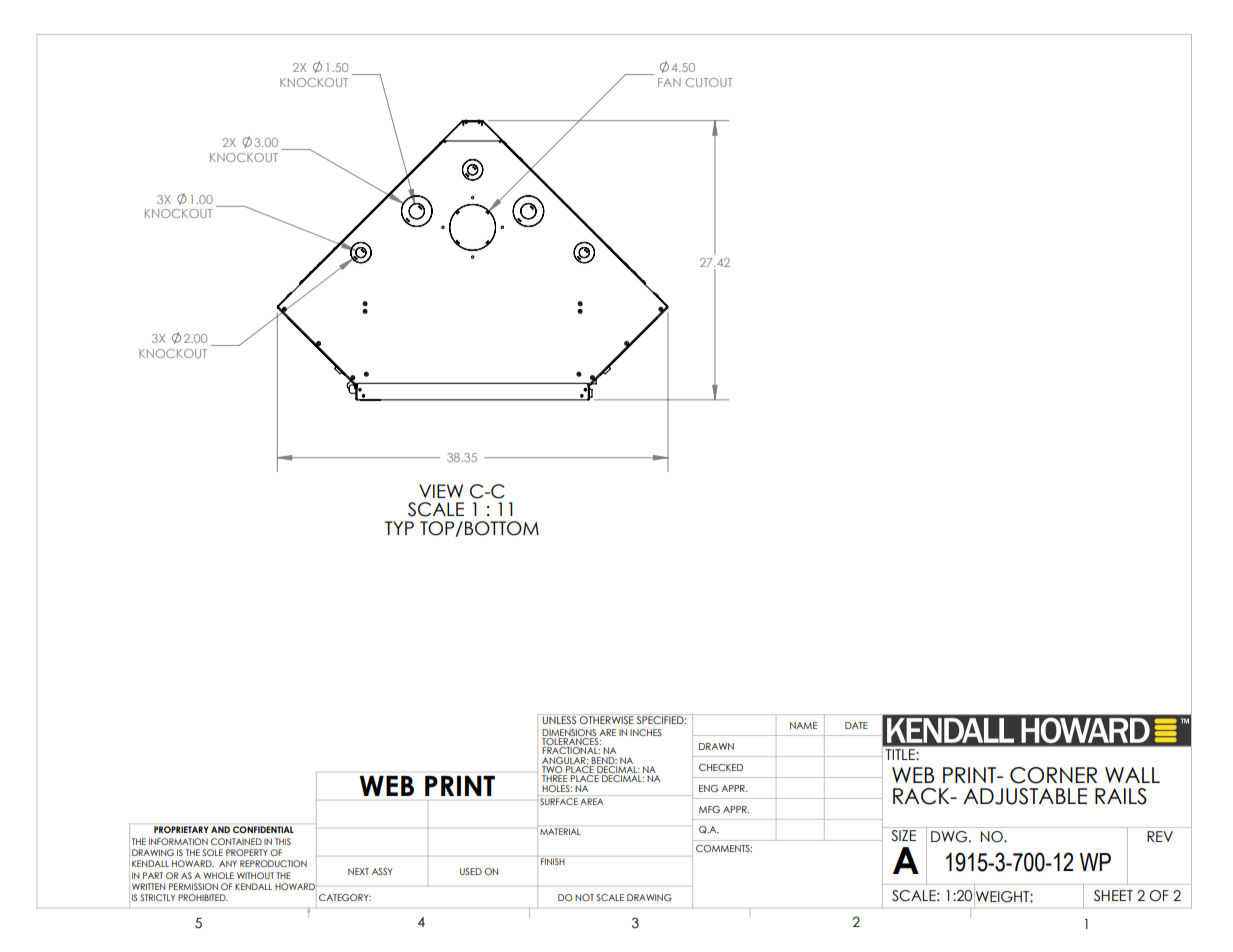  I want to click on WALL, so click(1132, 775).
